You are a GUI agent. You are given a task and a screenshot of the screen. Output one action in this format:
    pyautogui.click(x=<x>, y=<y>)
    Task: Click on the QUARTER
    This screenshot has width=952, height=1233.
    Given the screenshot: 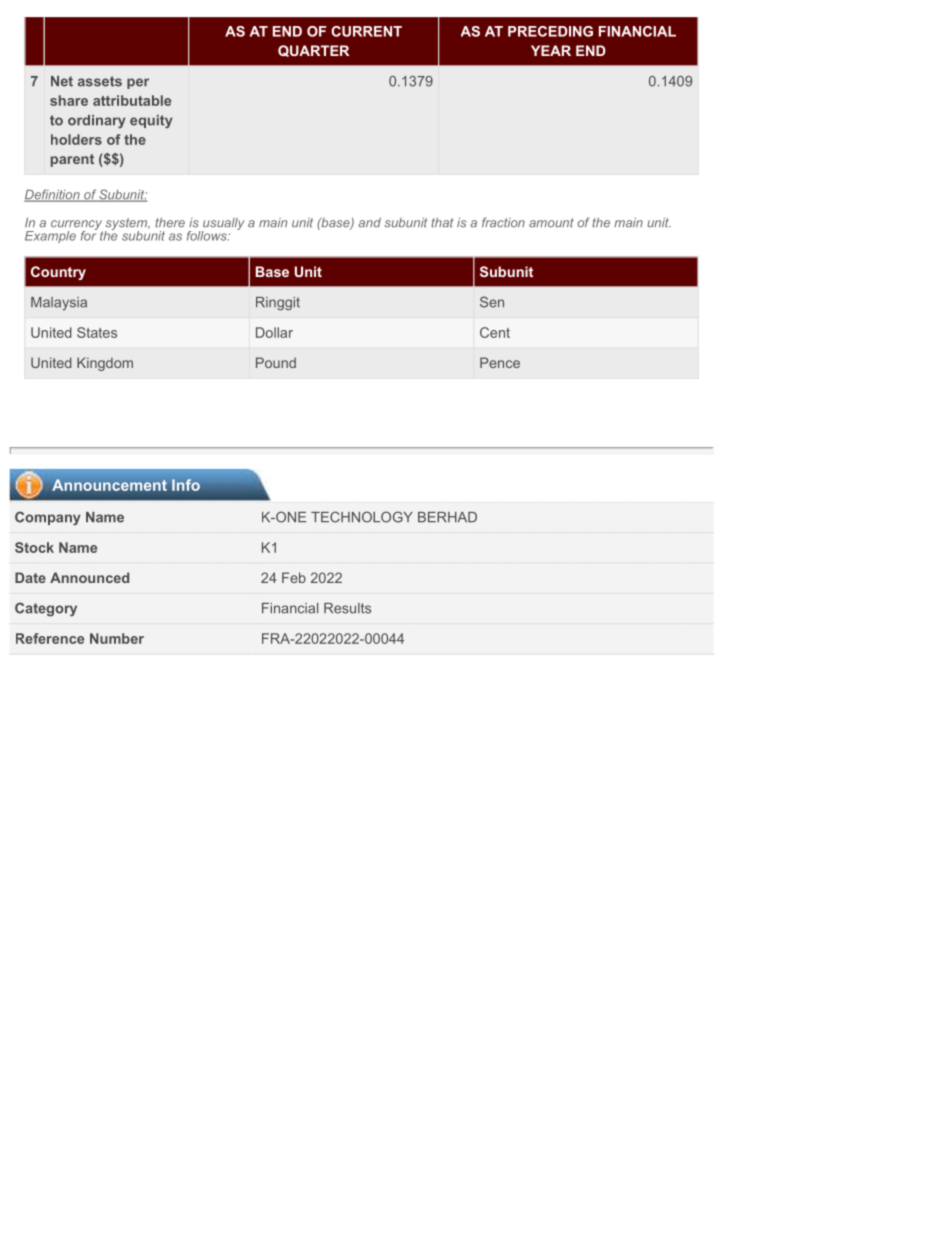 What is the action you would take?
    pyautogui.click(x=313, y=51)
